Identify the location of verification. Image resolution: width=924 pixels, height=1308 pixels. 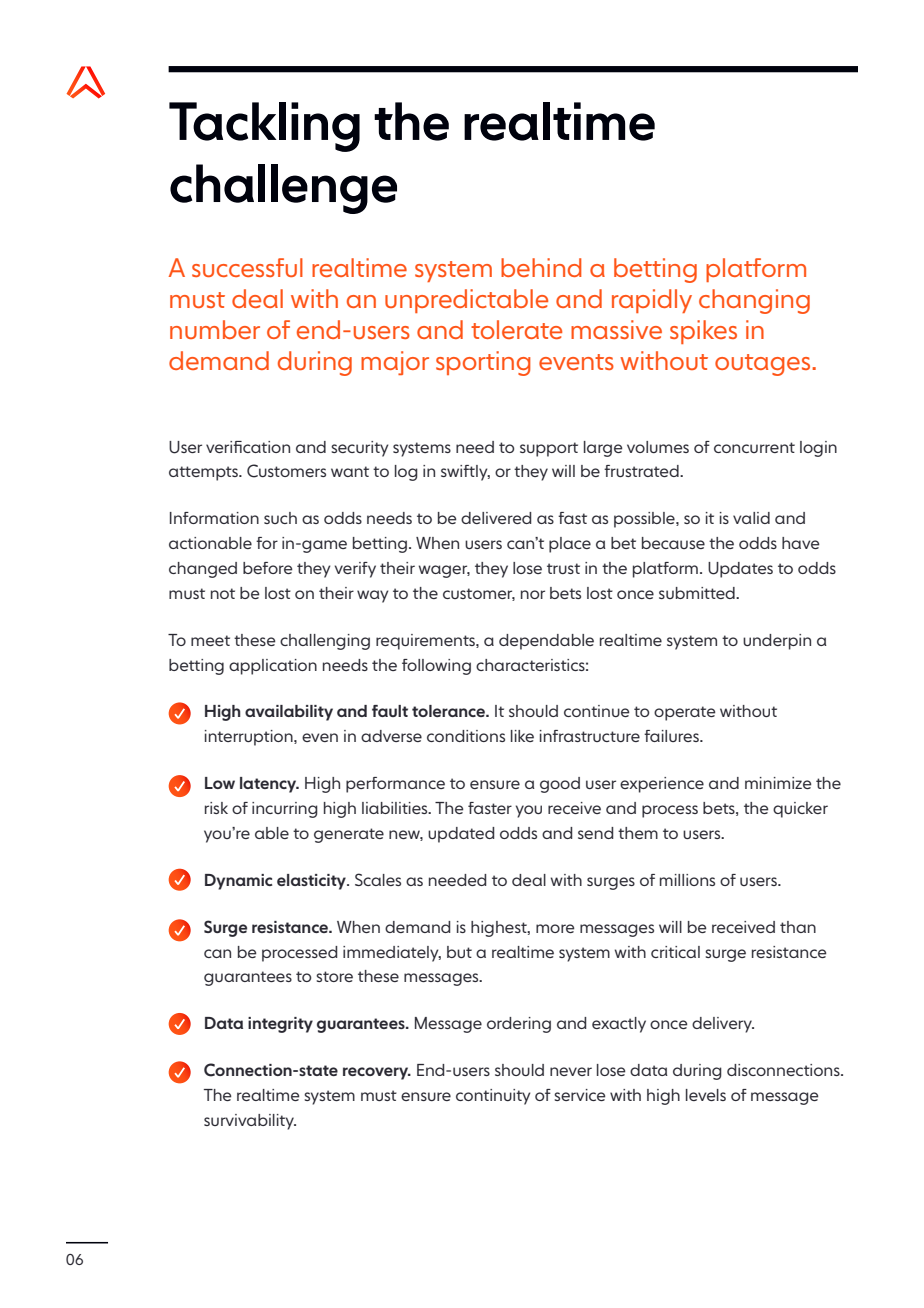
(248, 447).
